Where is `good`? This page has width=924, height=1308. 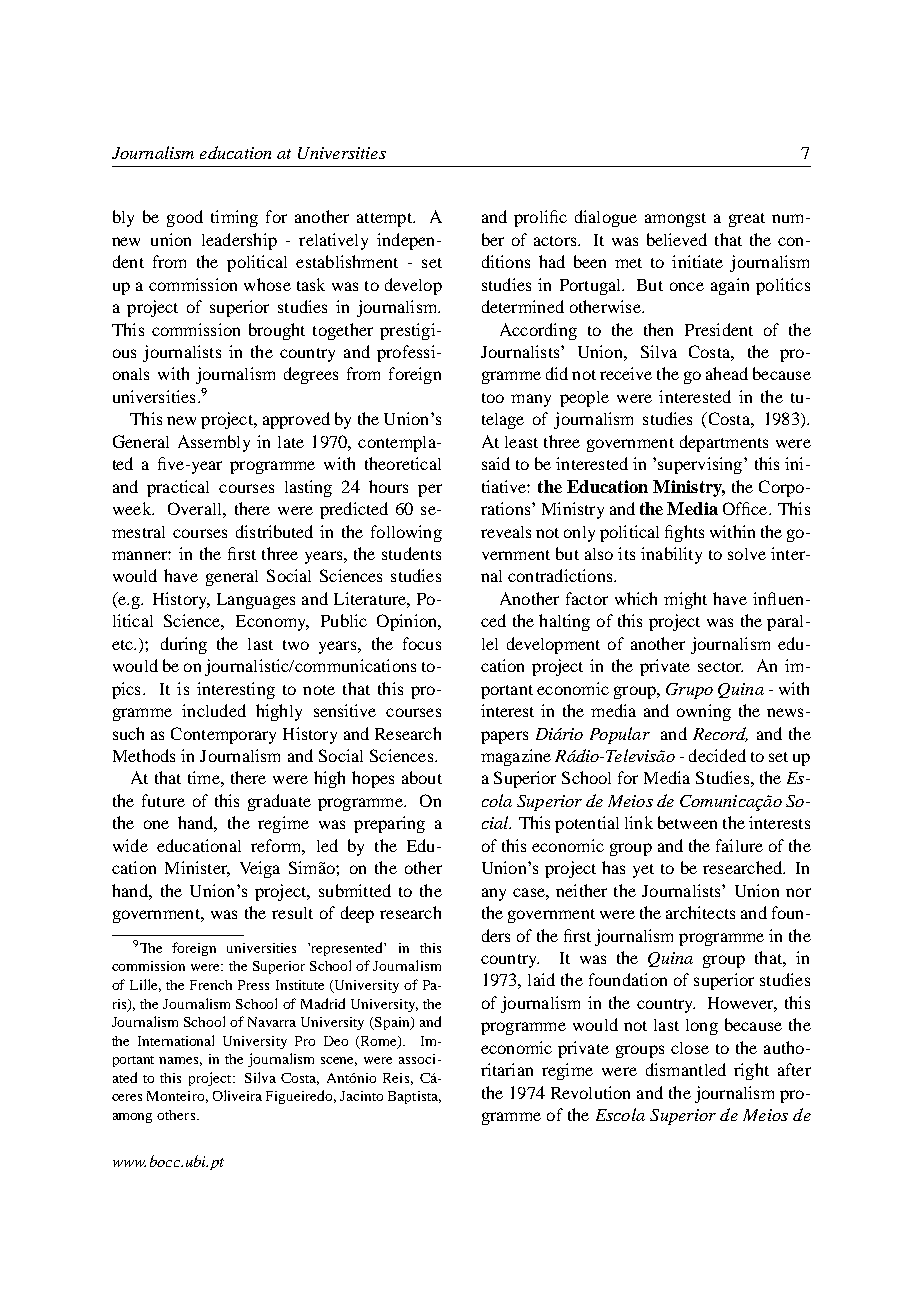
good is located at coordinates (185, 218).
